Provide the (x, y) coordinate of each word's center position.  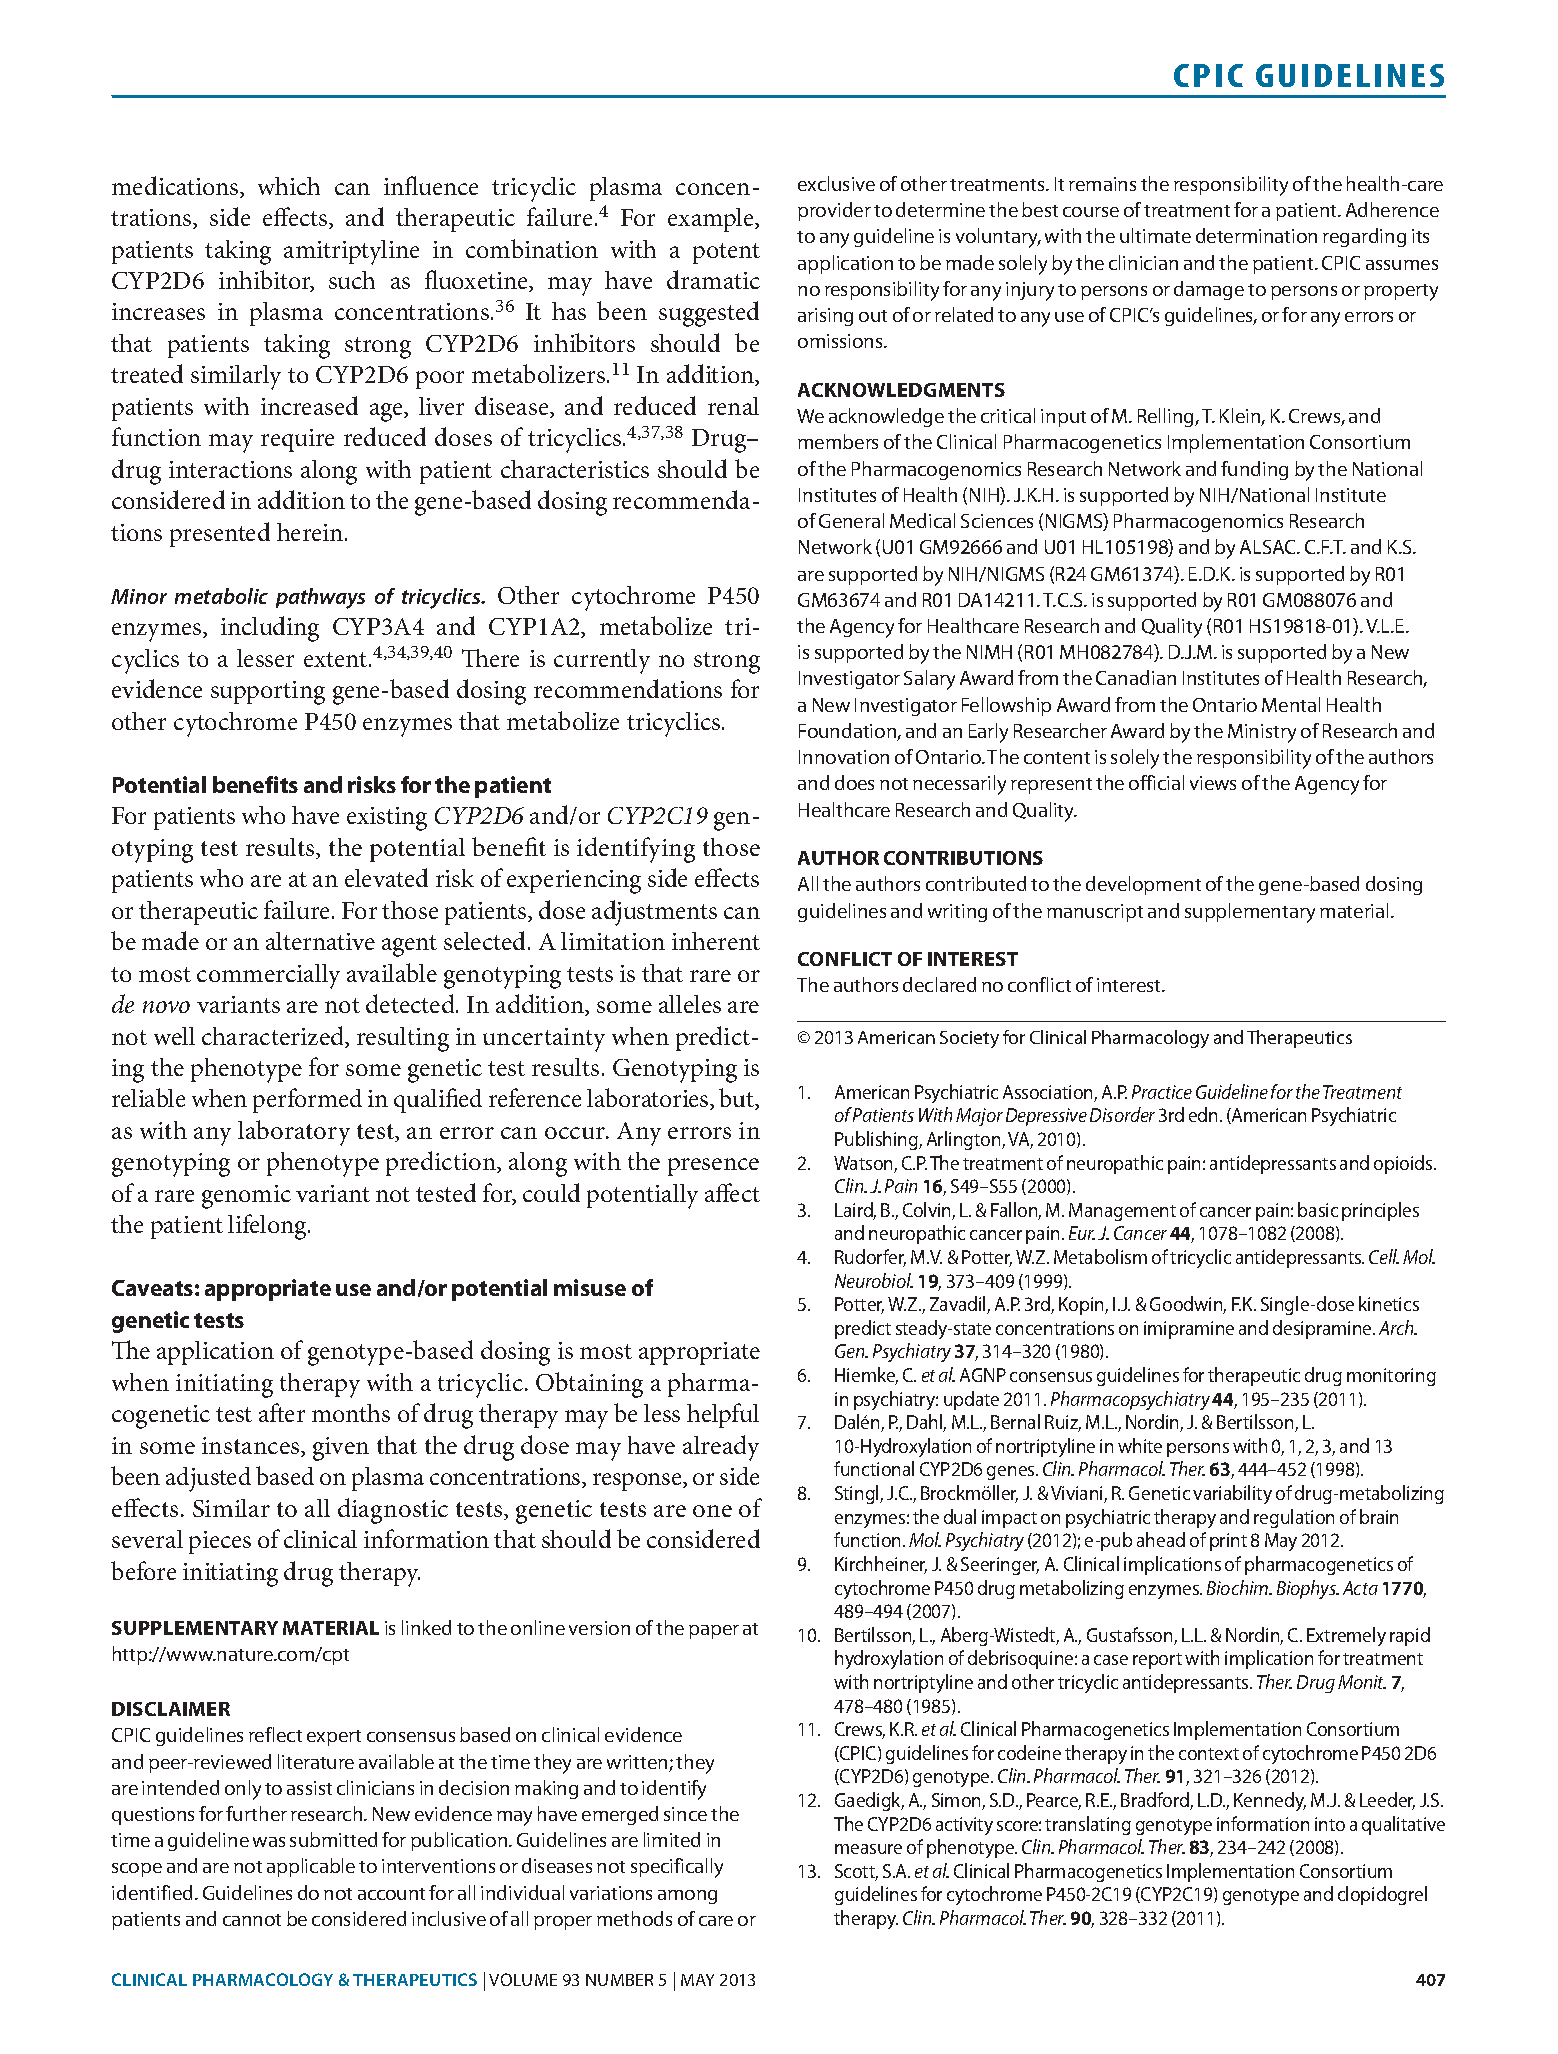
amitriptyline (351, 252)
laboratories (649, 1099)
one (712, 1511)
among (687, 1897)
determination (1256, 235)
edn (1205, 1114)
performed (307, 1100)
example (712, 220)
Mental (1291, 704)
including (270, 629)
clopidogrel (1382, 1895)
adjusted (208, 1479)
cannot (252, 1920)
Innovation (844, 757)
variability (1232, 1494)
